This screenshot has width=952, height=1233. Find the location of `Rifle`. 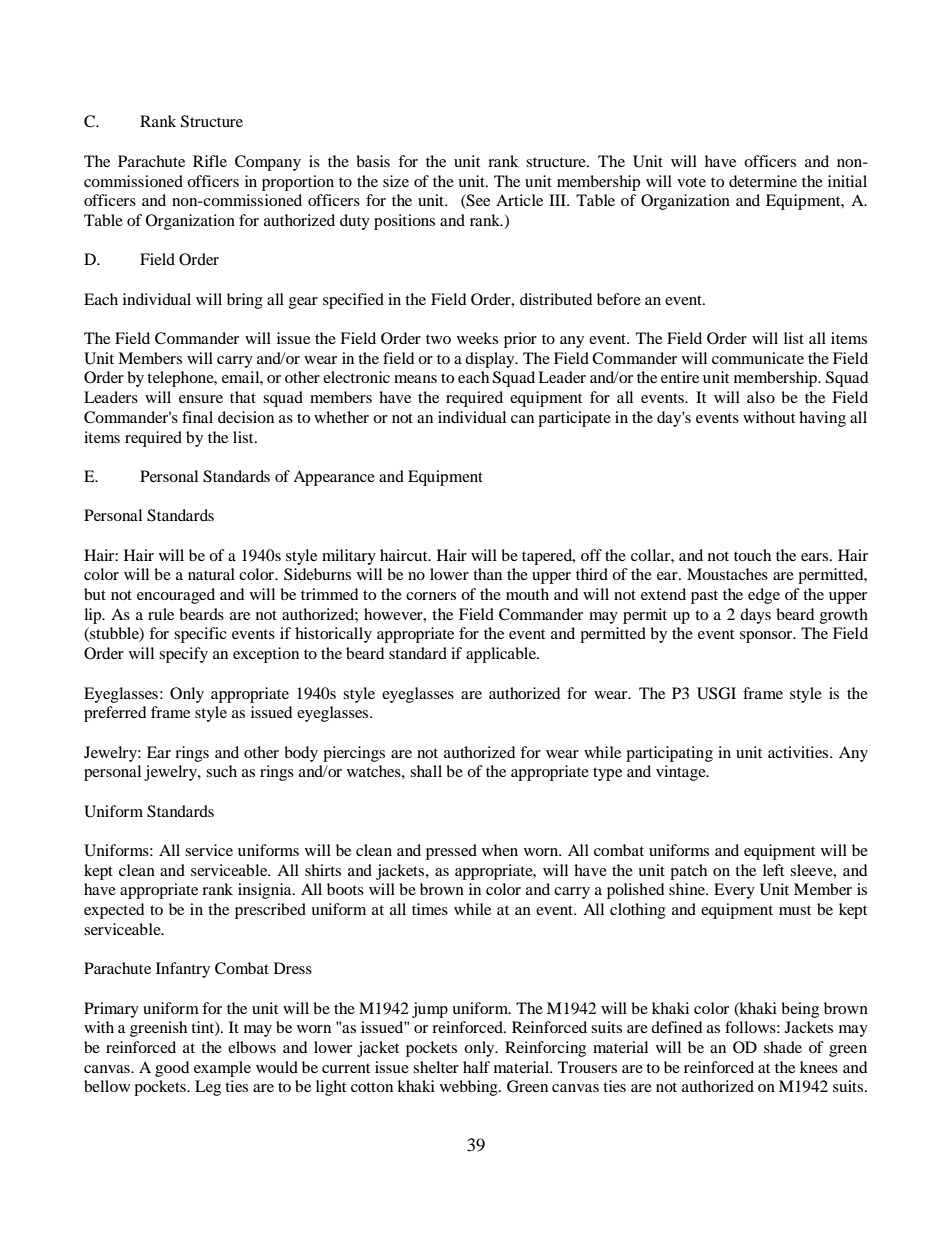

Rifle is located at coordinates (210, 161).
